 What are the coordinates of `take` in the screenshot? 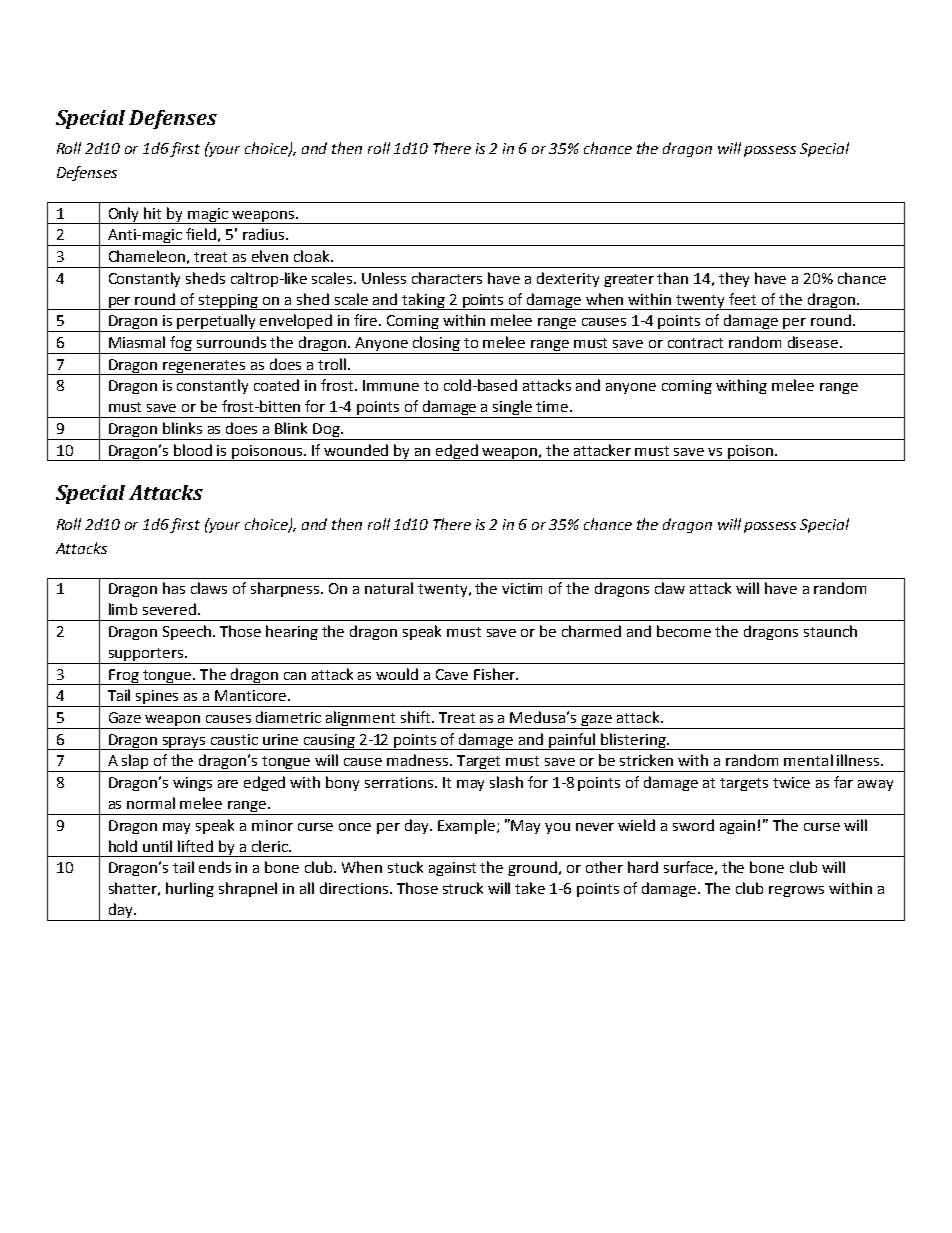 It's located at (530, 888).
